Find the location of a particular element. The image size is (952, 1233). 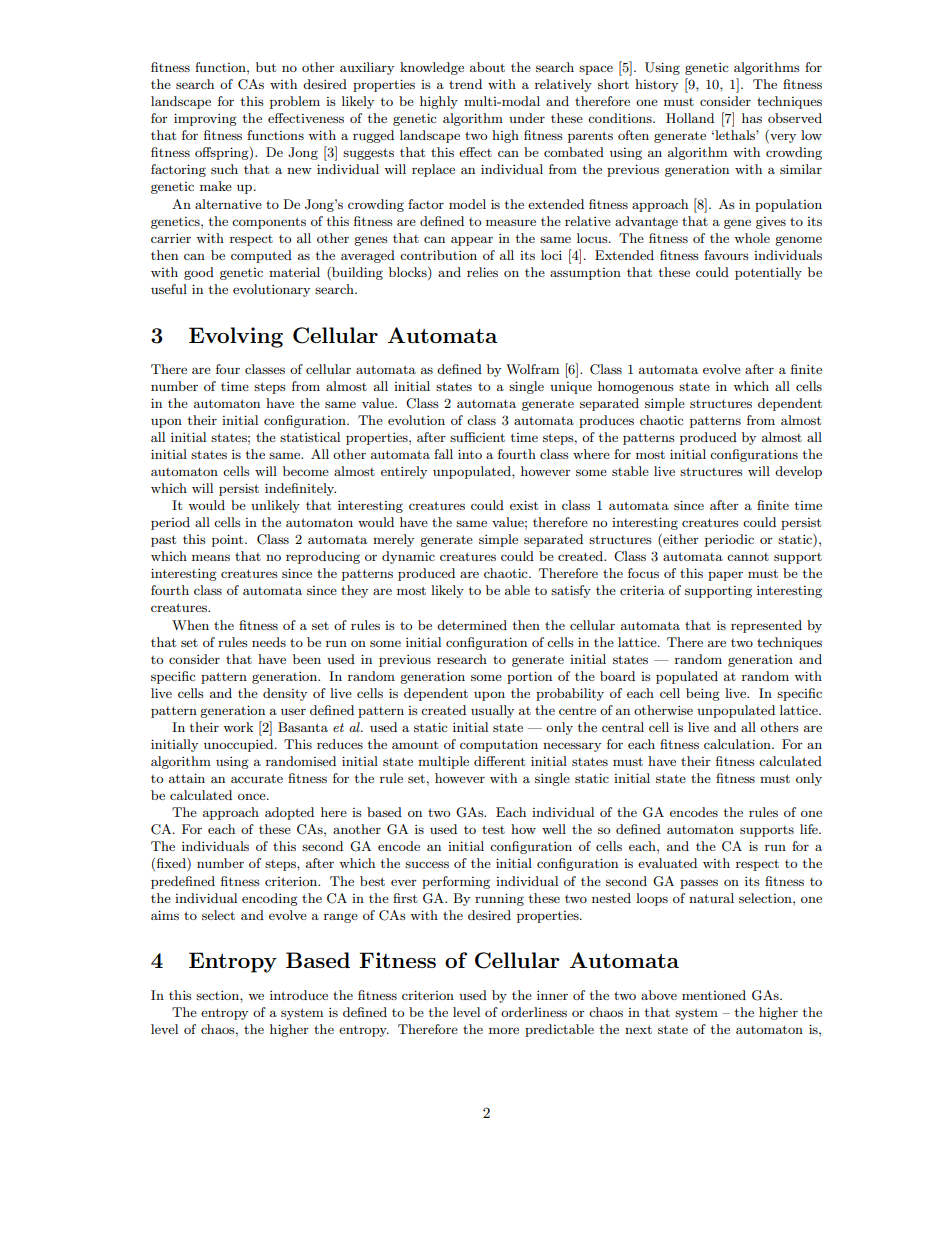

has is located at coordinates (752, 118).
